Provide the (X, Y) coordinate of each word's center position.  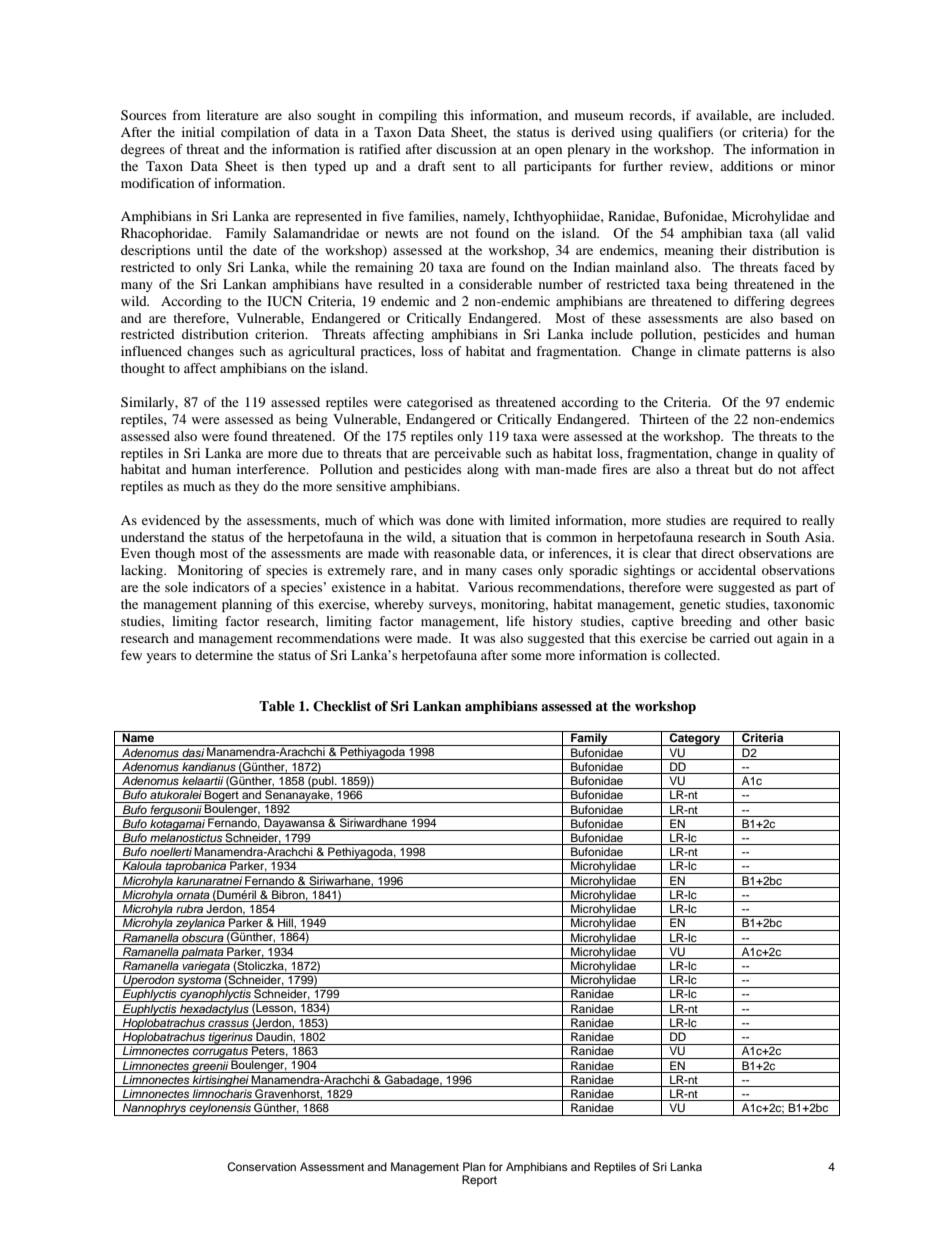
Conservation (261, 1167)
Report (479, 1181)
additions (746, 166)
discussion (466, 149)
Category (695, 738)
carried (730, 638)
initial (198, 132)
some (526, 656)
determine (224, 655)
